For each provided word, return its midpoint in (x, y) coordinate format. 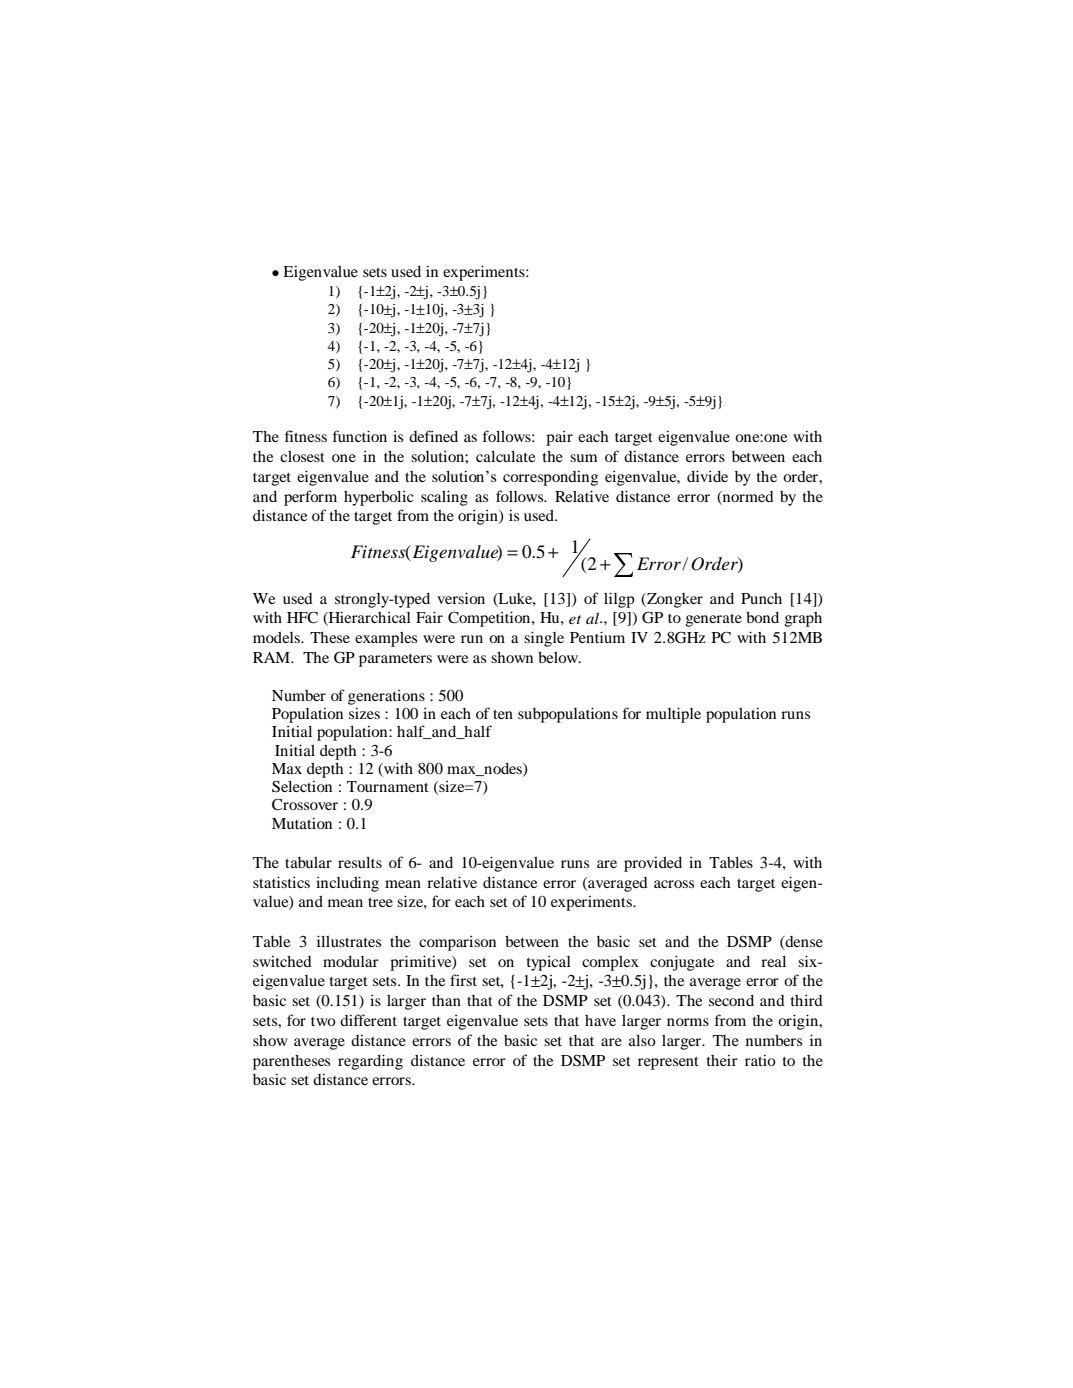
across (674, 884)
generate (714, 620)
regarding (370, 1062)
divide (707, 476)
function (360, 436)
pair (559, 438)
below (559, 657)
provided (653, 864)
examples (386, 639)
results (360, 862)
